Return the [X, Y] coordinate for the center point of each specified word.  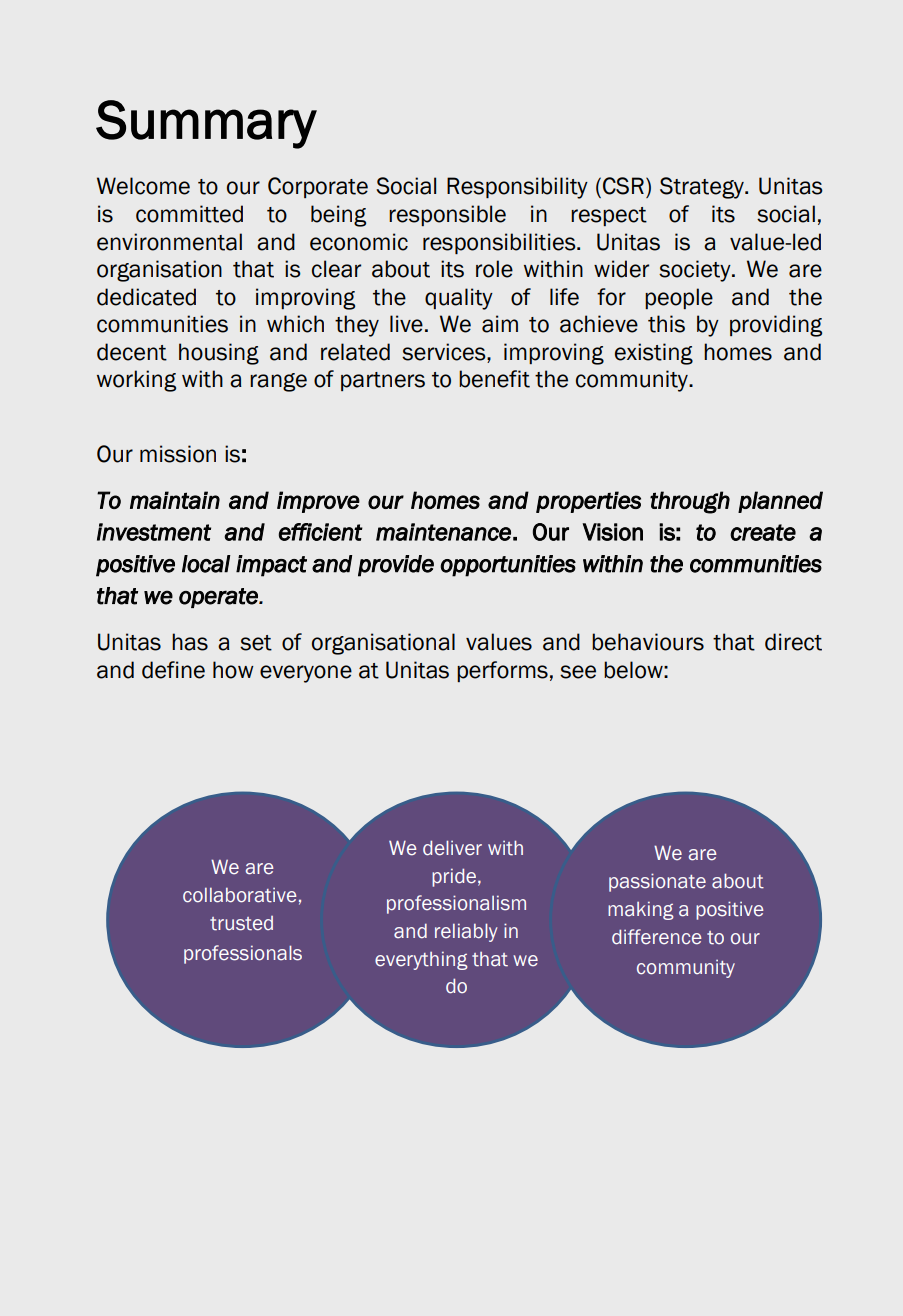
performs [502, 671]
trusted [241, 923]
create [763, 532]
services [445, 352]
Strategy [703, 188]
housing [219, 354]
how [233, 670]
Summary [206, 124]
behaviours [648, 642]
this [666, 324]
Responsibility [517, 188]
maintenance [443, 532]
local [206, 564]
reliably [466, 932]
